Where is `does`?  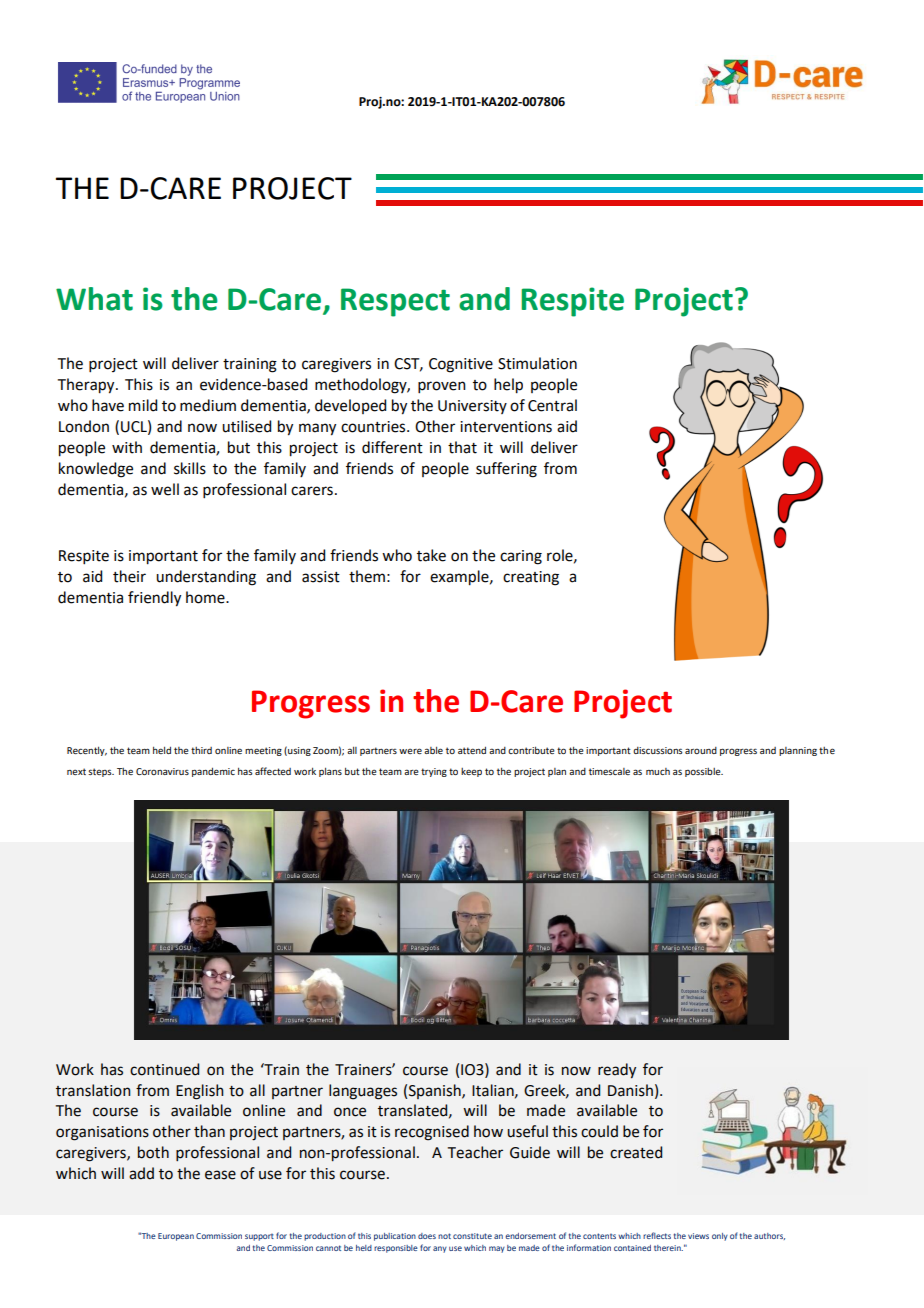
does is located at coordinates (427, 1236).
